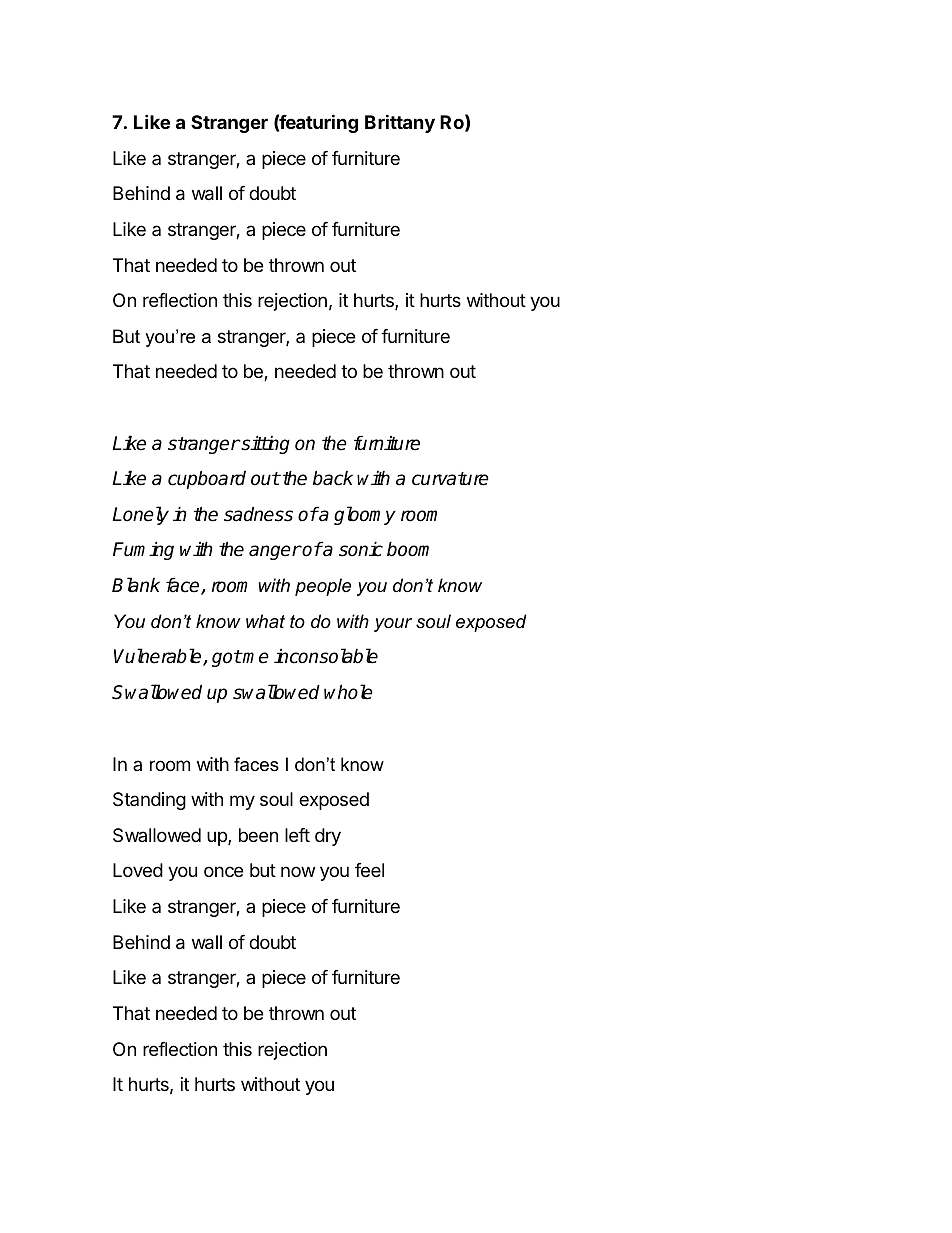  I want to click on your, so click(393, 625).
